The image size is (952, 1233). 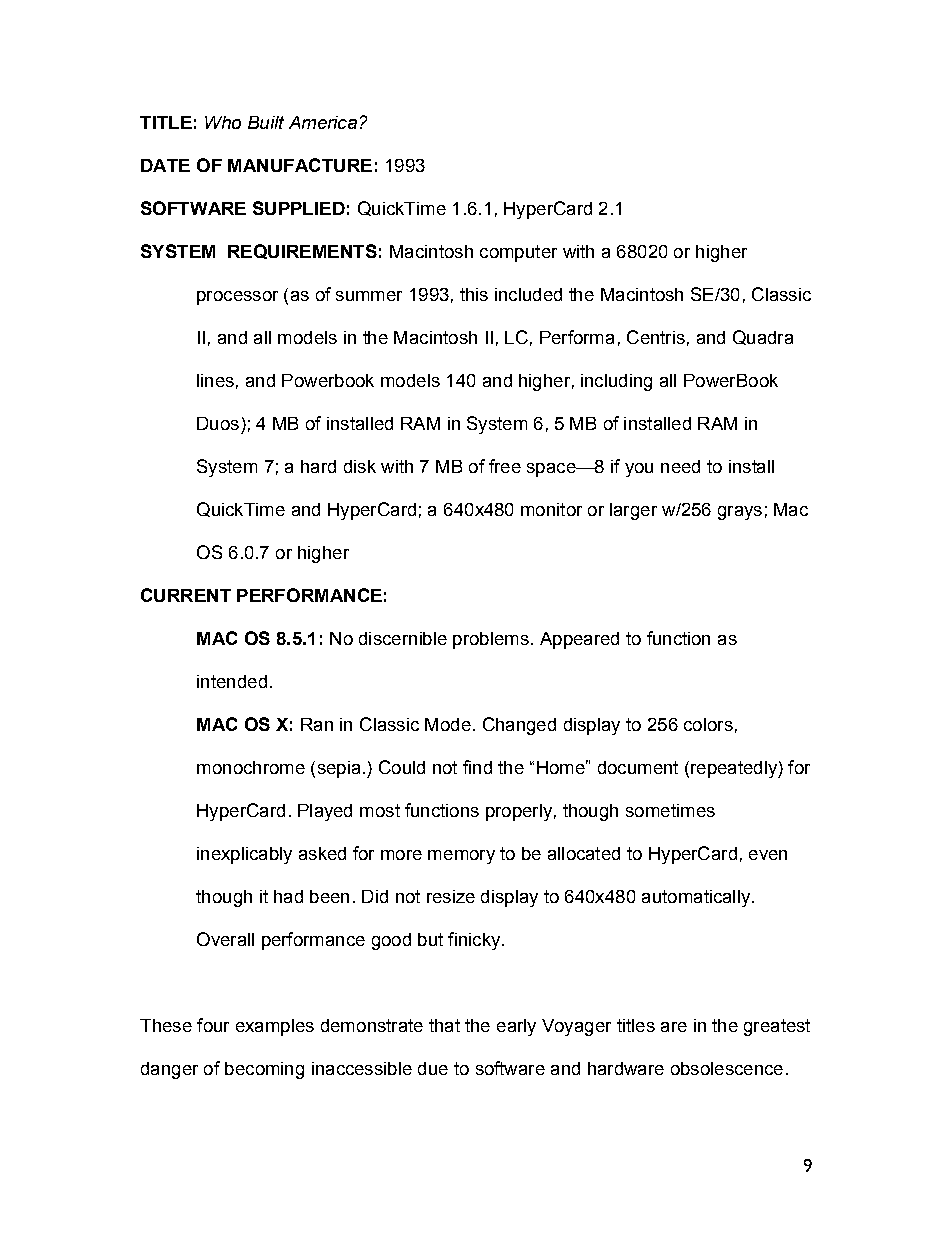 What do you see at coordinates (244, 855) in the screenshot?
I see `inexplicably` at bounding box center [244, 855].
